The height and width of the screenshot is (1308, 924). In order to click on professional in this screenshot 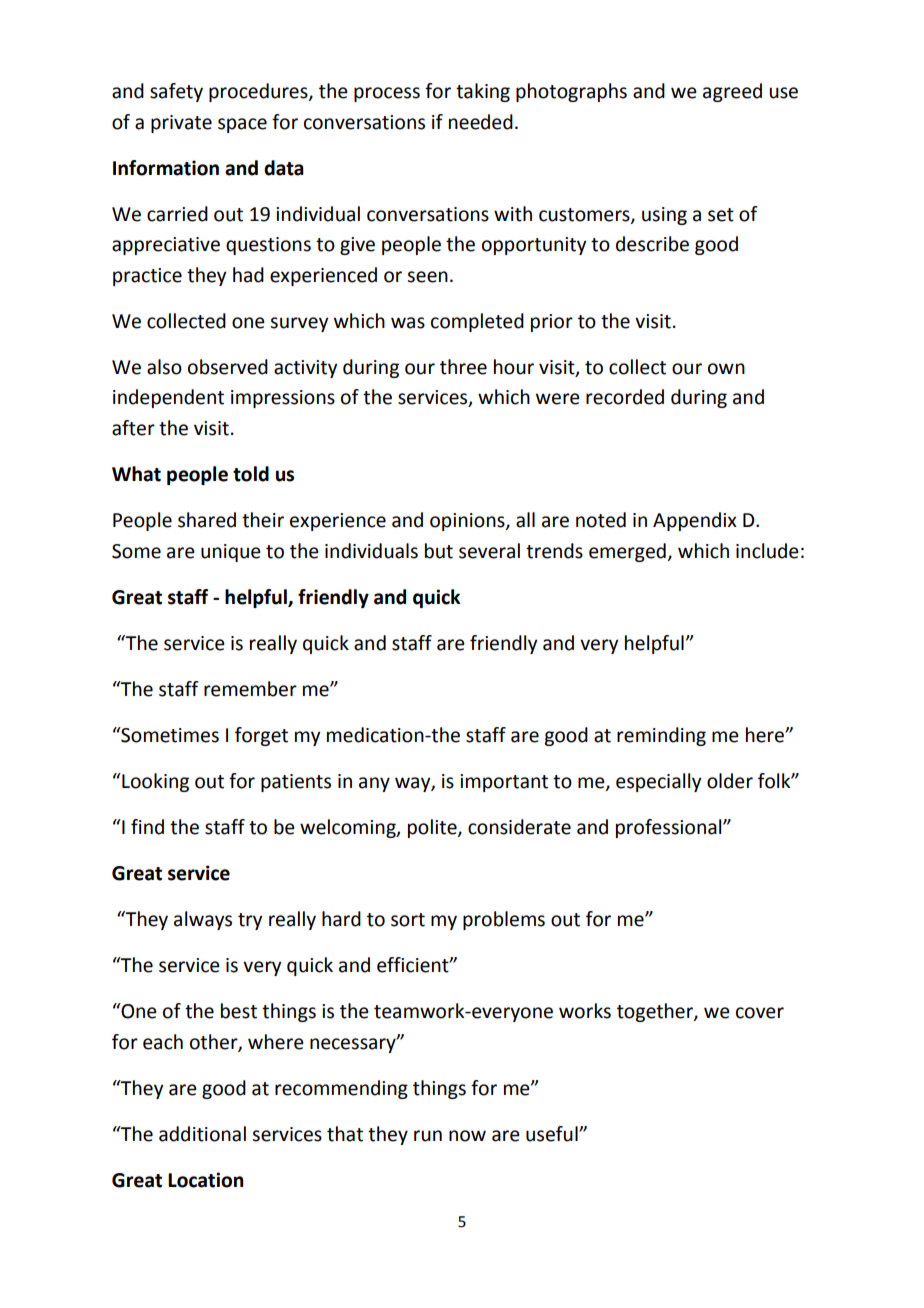, I will do `click(670, 828)`.
